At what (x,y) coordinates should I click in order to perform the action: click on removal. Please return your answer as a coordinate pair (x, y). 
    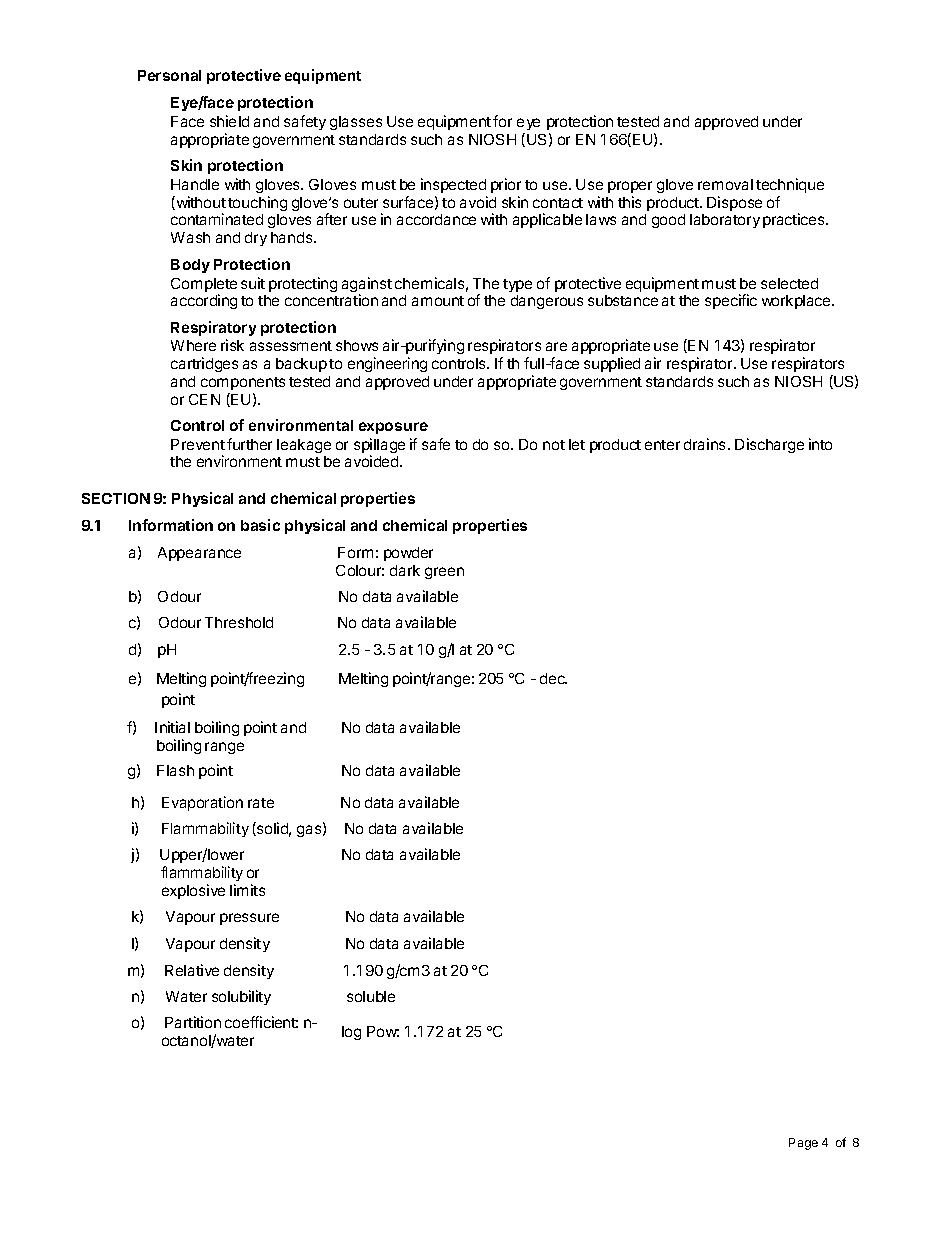
    Looking at the image, I should click on (725, 184).
